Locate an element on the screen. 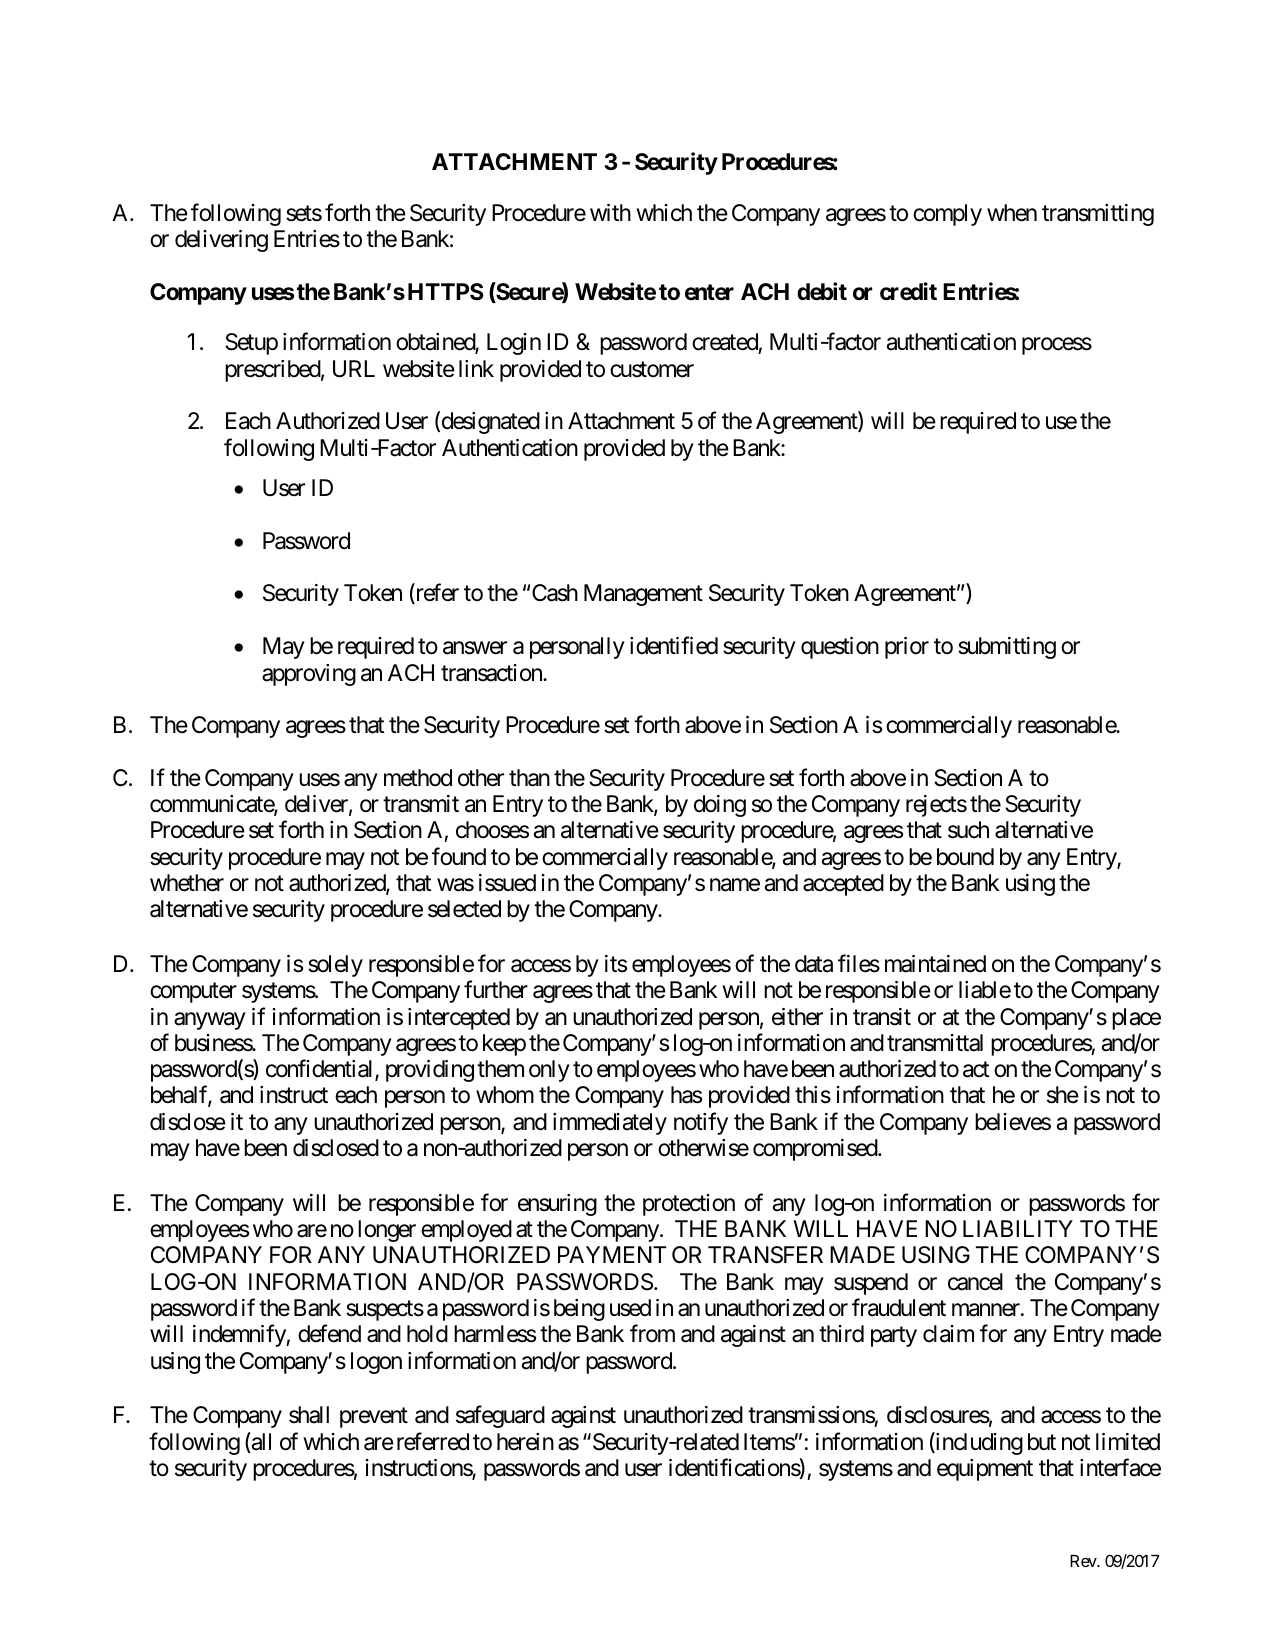  when is located at coordinates (1012, 213).
